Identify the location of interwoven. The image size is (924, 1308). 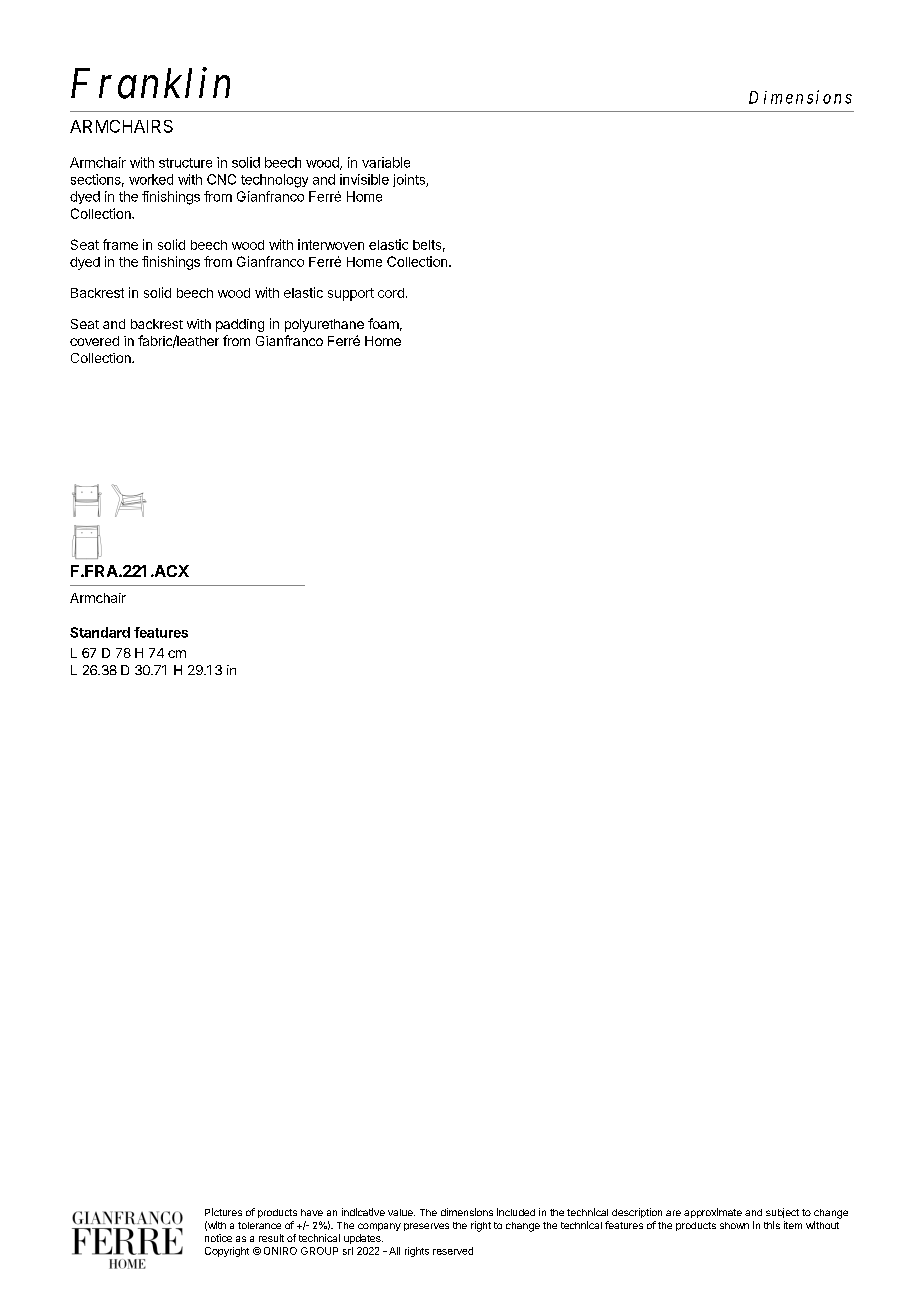
(331, 244).
